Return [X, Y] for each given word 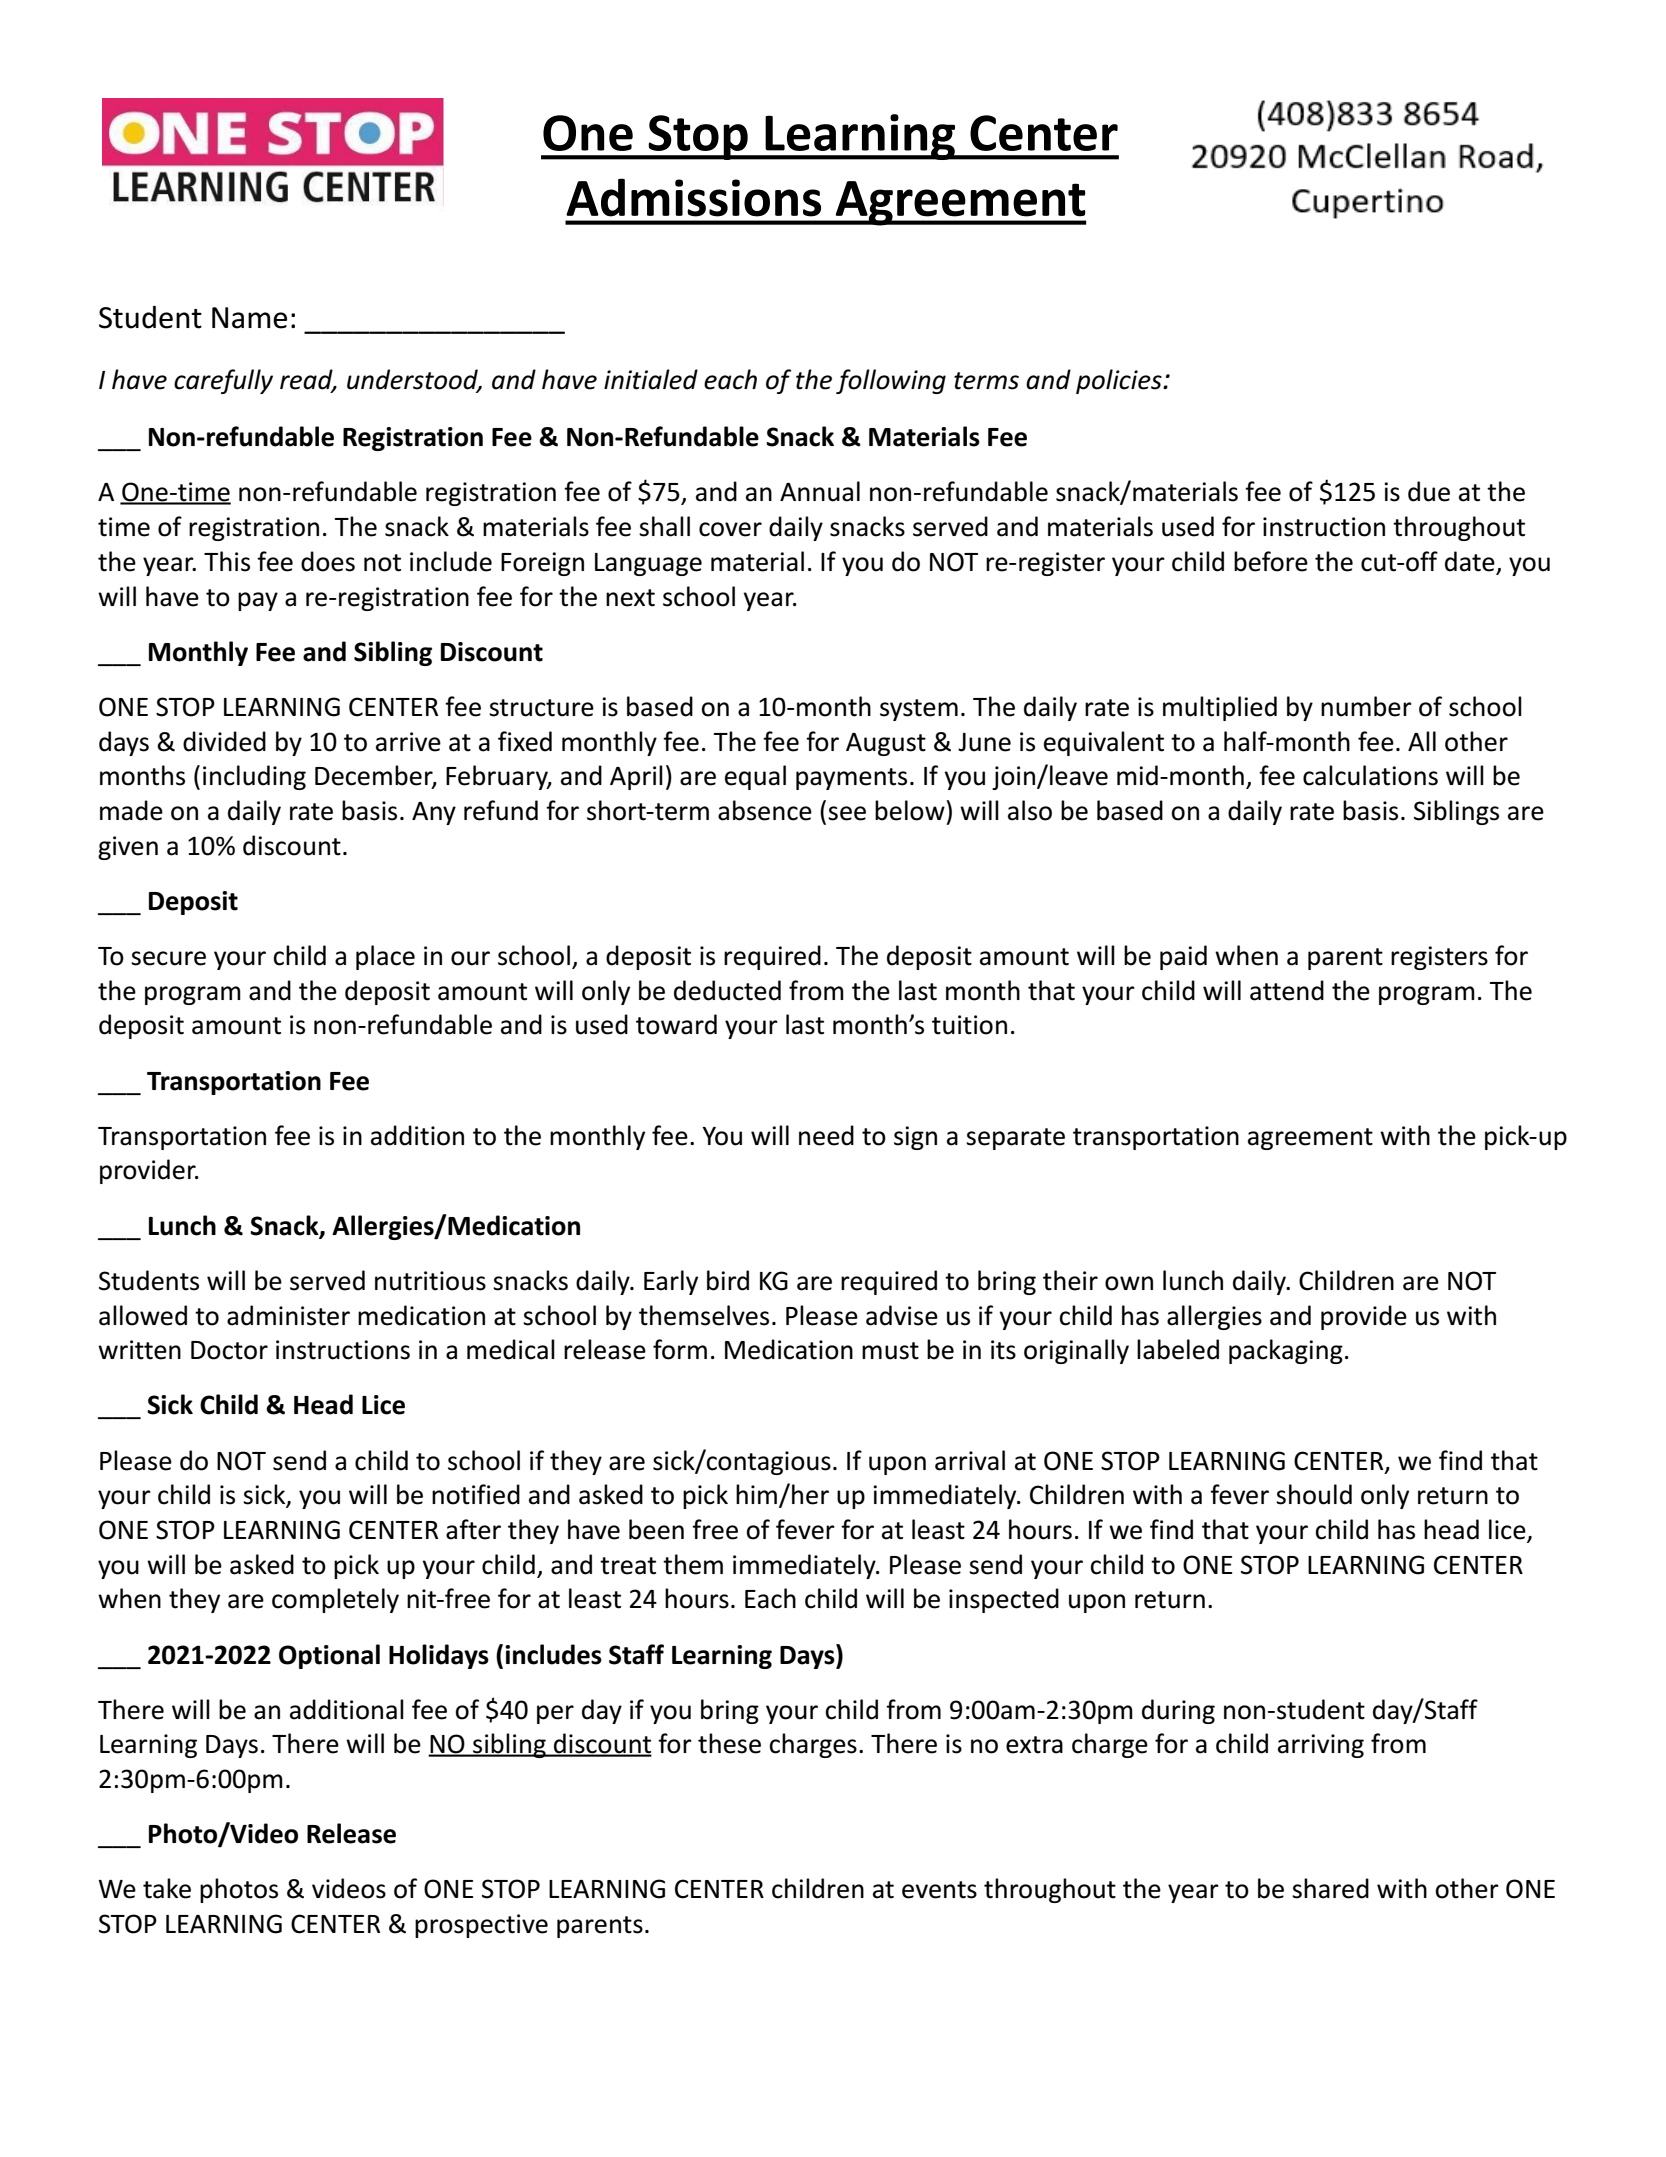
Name [249, 318]
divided [224, 741]
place [385, 957]
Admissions [693, 197]
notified [476, 1494]
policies [1120, 381]
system [919, 710]
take [167, 1888]
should [1314, 1494]
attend [1287, 990]
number [1366, 706]
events [939, 1890]
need [826, 1135]
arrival [970, 1460]
